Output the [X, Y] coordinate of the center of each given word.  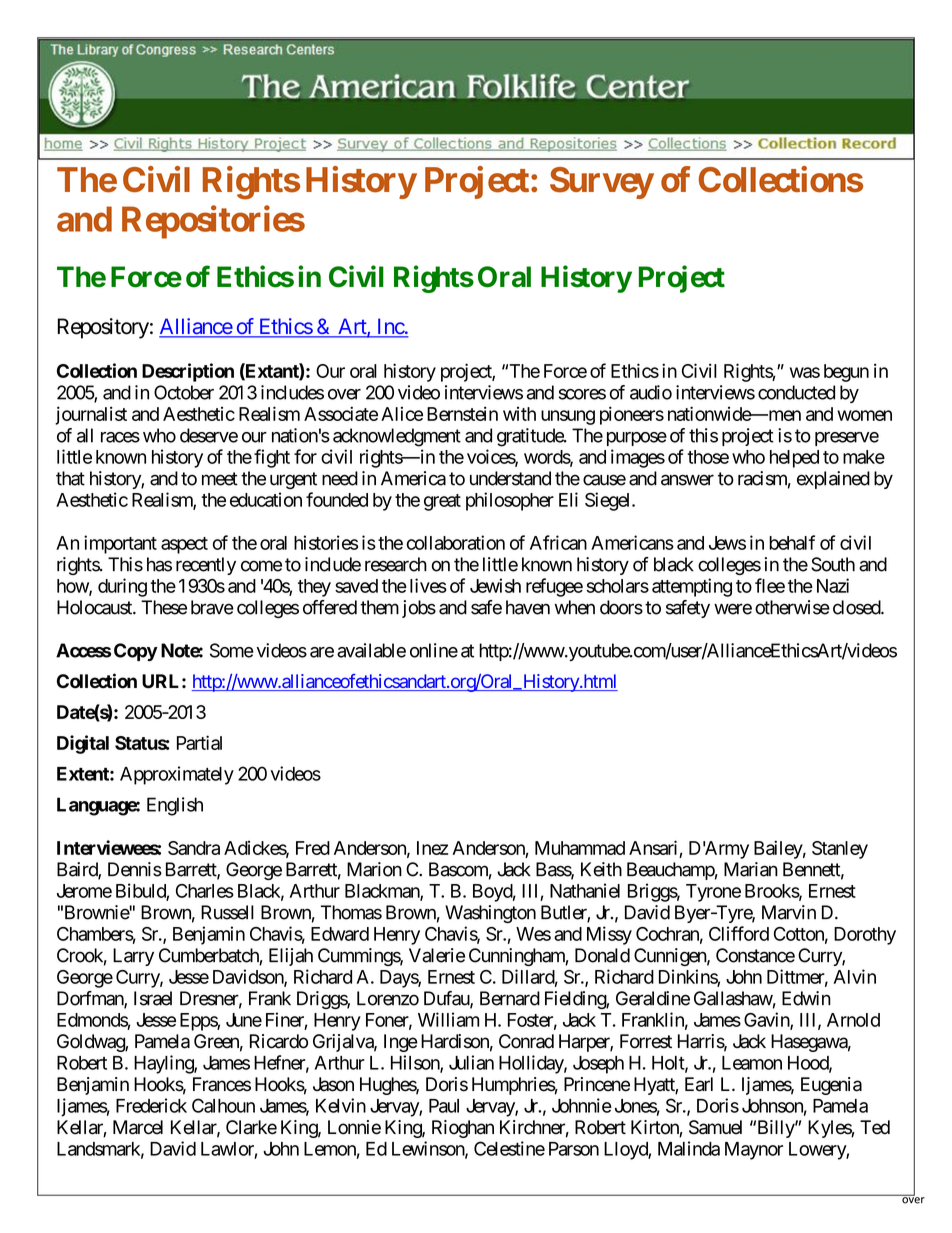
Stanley [840, 850]
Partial [199, 742]
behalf [792, 542]
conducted [796, 392]
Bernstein [462, 413]
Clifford [739, 933]
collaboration [456, 542]
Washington [490, 914]
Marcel [138, 1127]
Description [188, 372]
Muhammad [580, 848]
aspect [184, 545]
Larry [133, 957]
